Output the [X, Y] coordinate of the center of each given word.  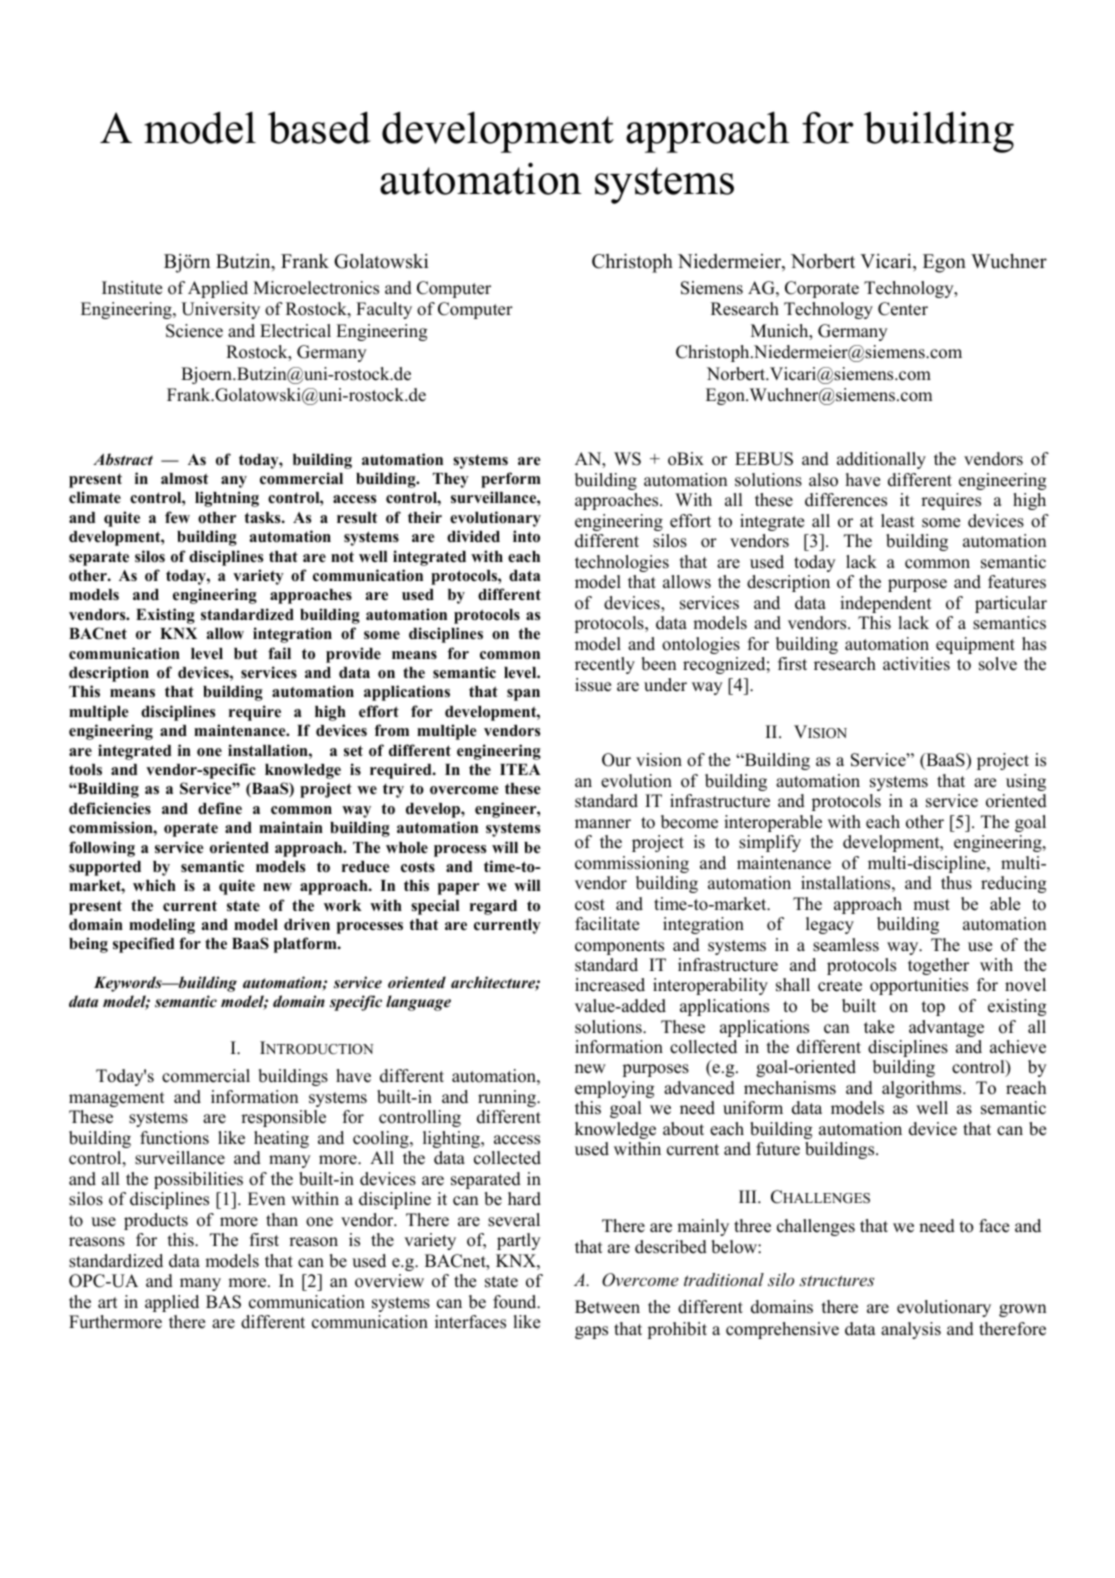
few [177, 517]
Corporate [822, 289]
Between [607, 1307]
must [931, 905]
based [319, 127]
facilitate [607, 924]
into [526, 536]
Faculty [384, 310]
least [898, 521]
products [156, 1221]
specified [143, 945]
